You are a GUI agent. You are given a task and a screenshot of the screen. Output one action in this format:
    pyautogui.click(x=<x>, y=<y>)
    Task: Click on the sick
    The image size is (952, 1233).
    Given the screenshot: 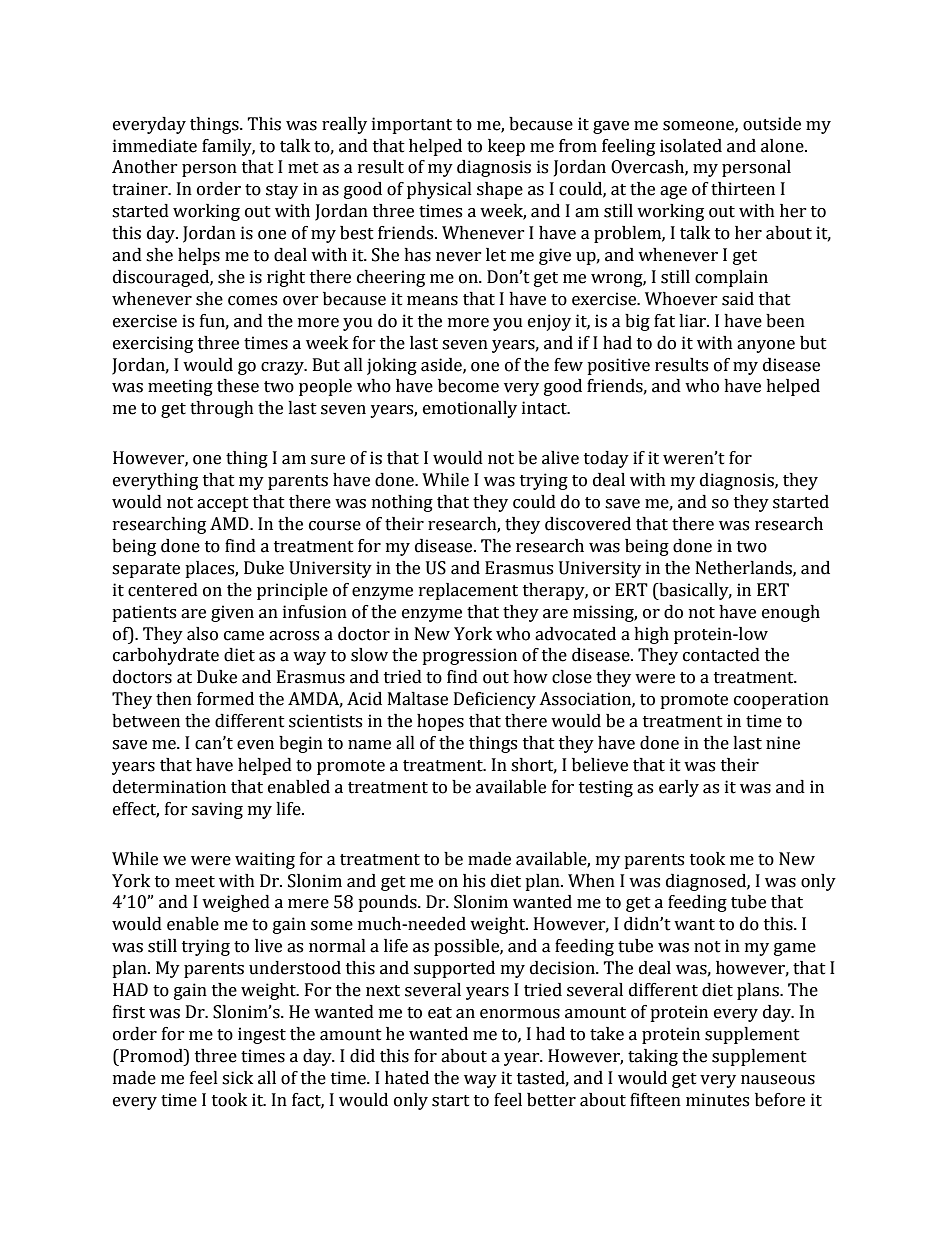 What is the action you would take?
    pyautogui.click(x=237, y=1078)
